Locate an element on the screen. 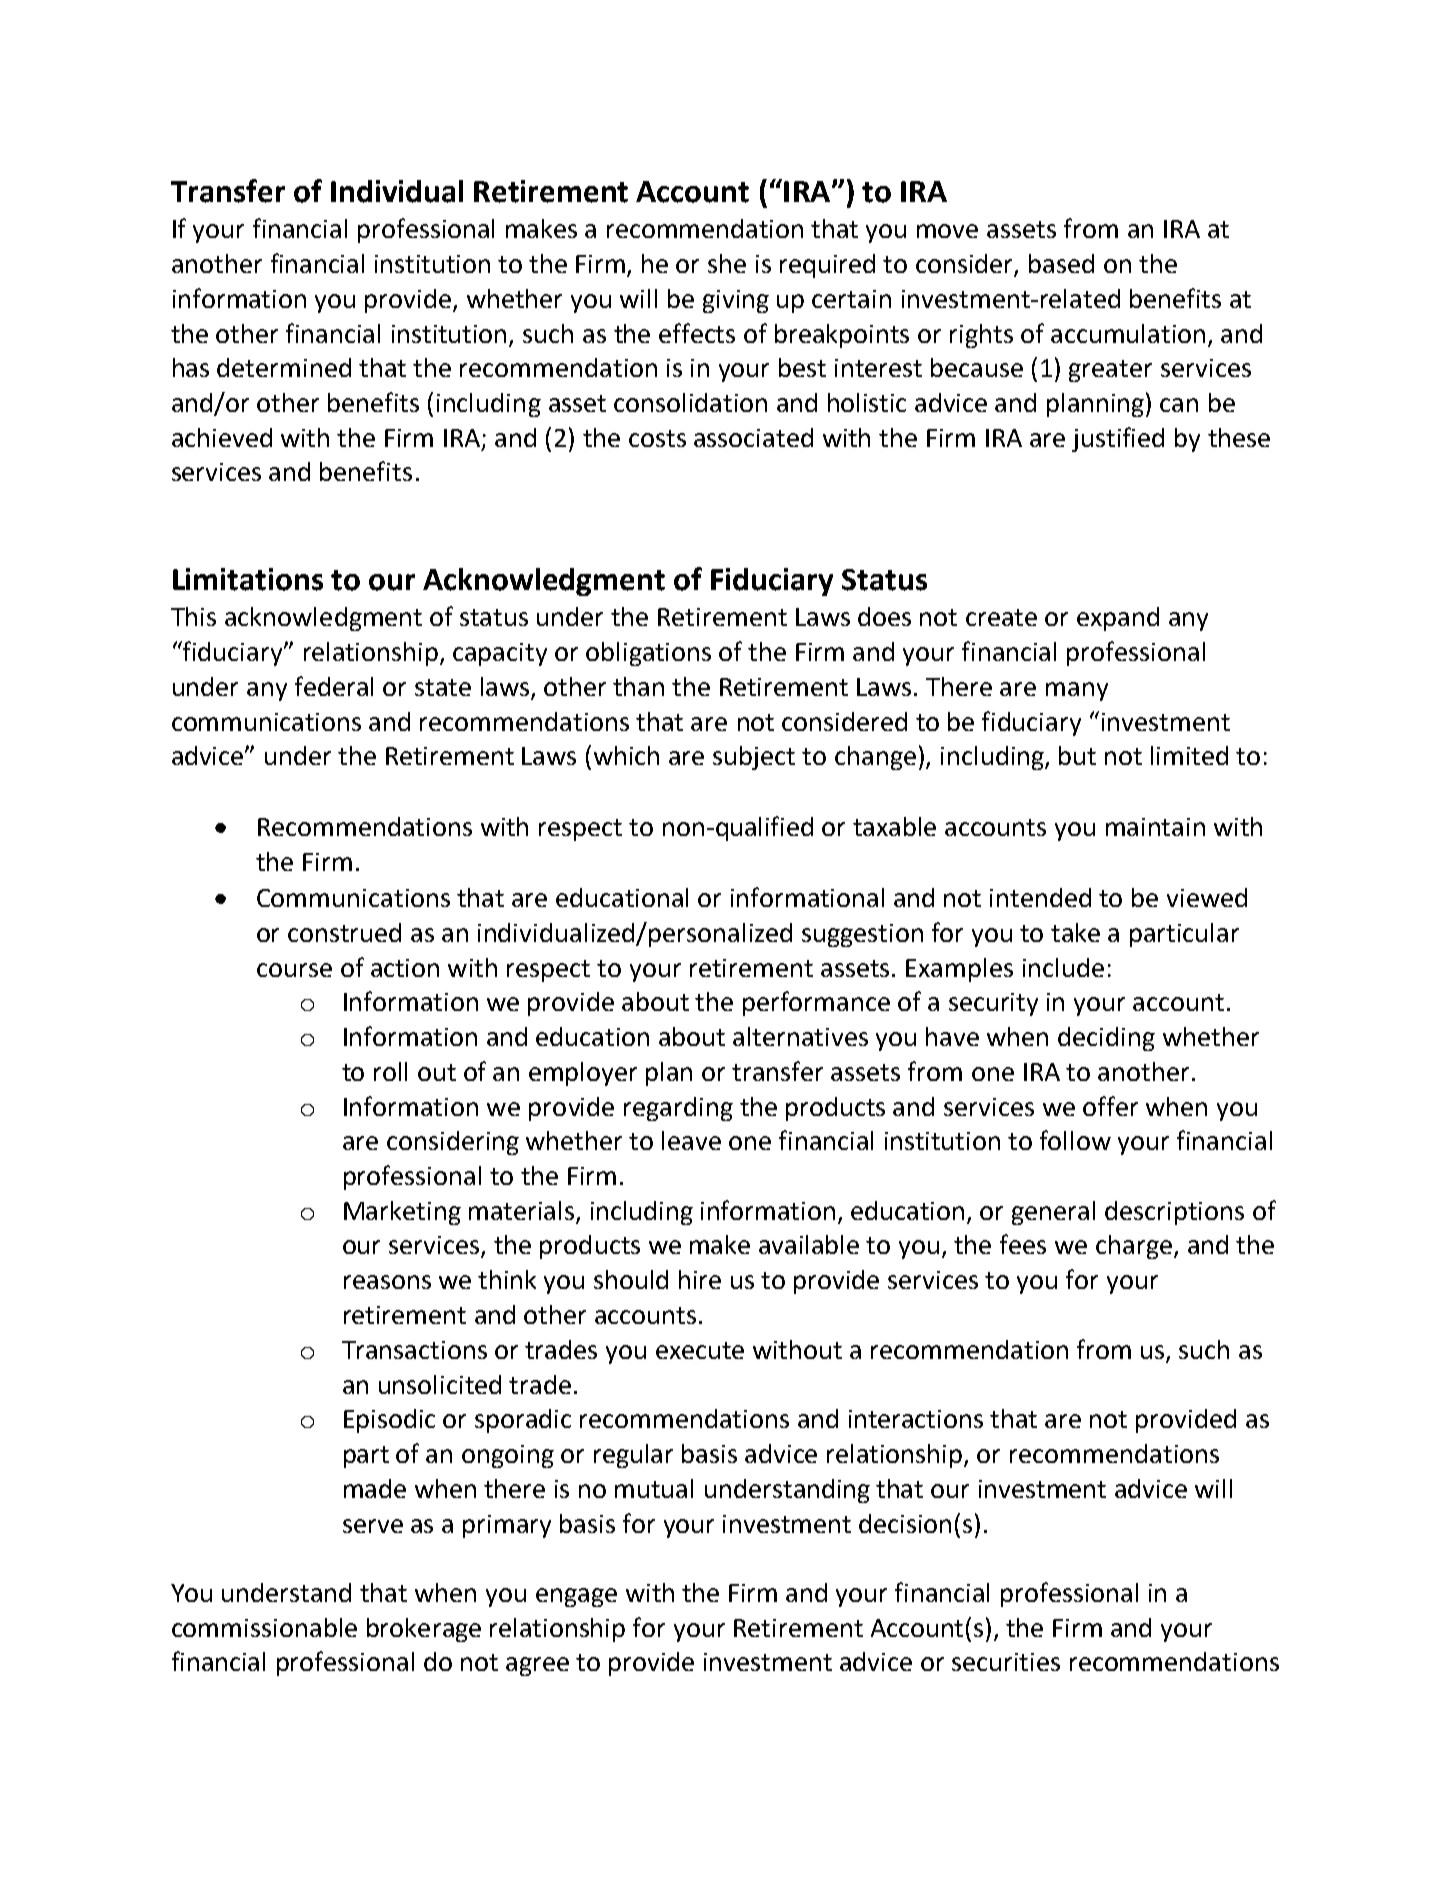  but is located at coordinates (1077, 755).
